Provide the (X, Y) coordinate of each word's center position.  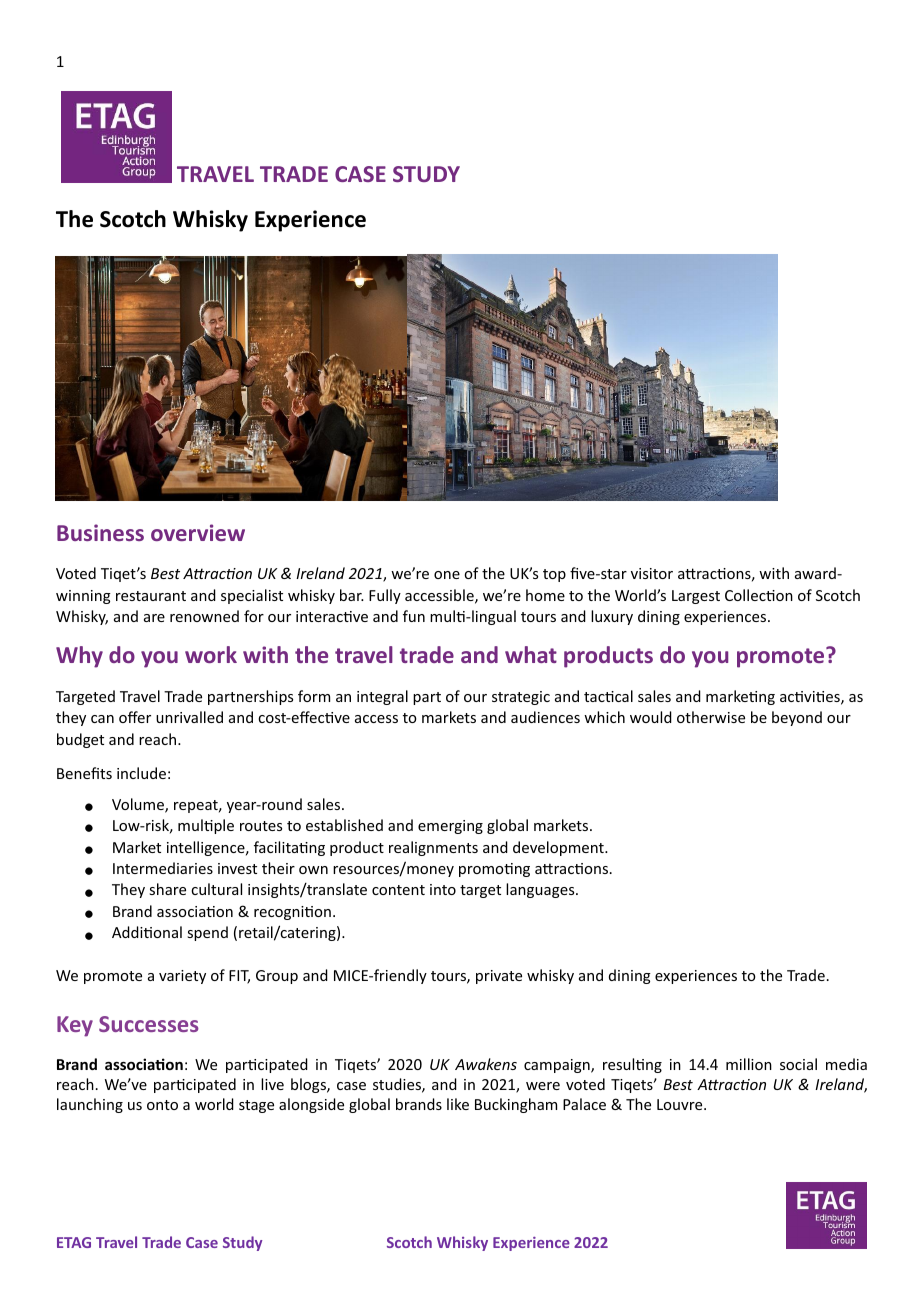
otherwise (711, 717)
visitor (652, 573)
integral (382, 697)
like (458, 1104)
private (499, 977)
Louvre (681, 1104)
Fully (385, 596)
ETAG (74, 1242)
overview (198, 532)
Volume (139, 805)
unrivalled (189, 717)
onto (162, 1105)
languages (541, 890)
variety (182, 977)
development (559, 848)
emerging (450, 827)
